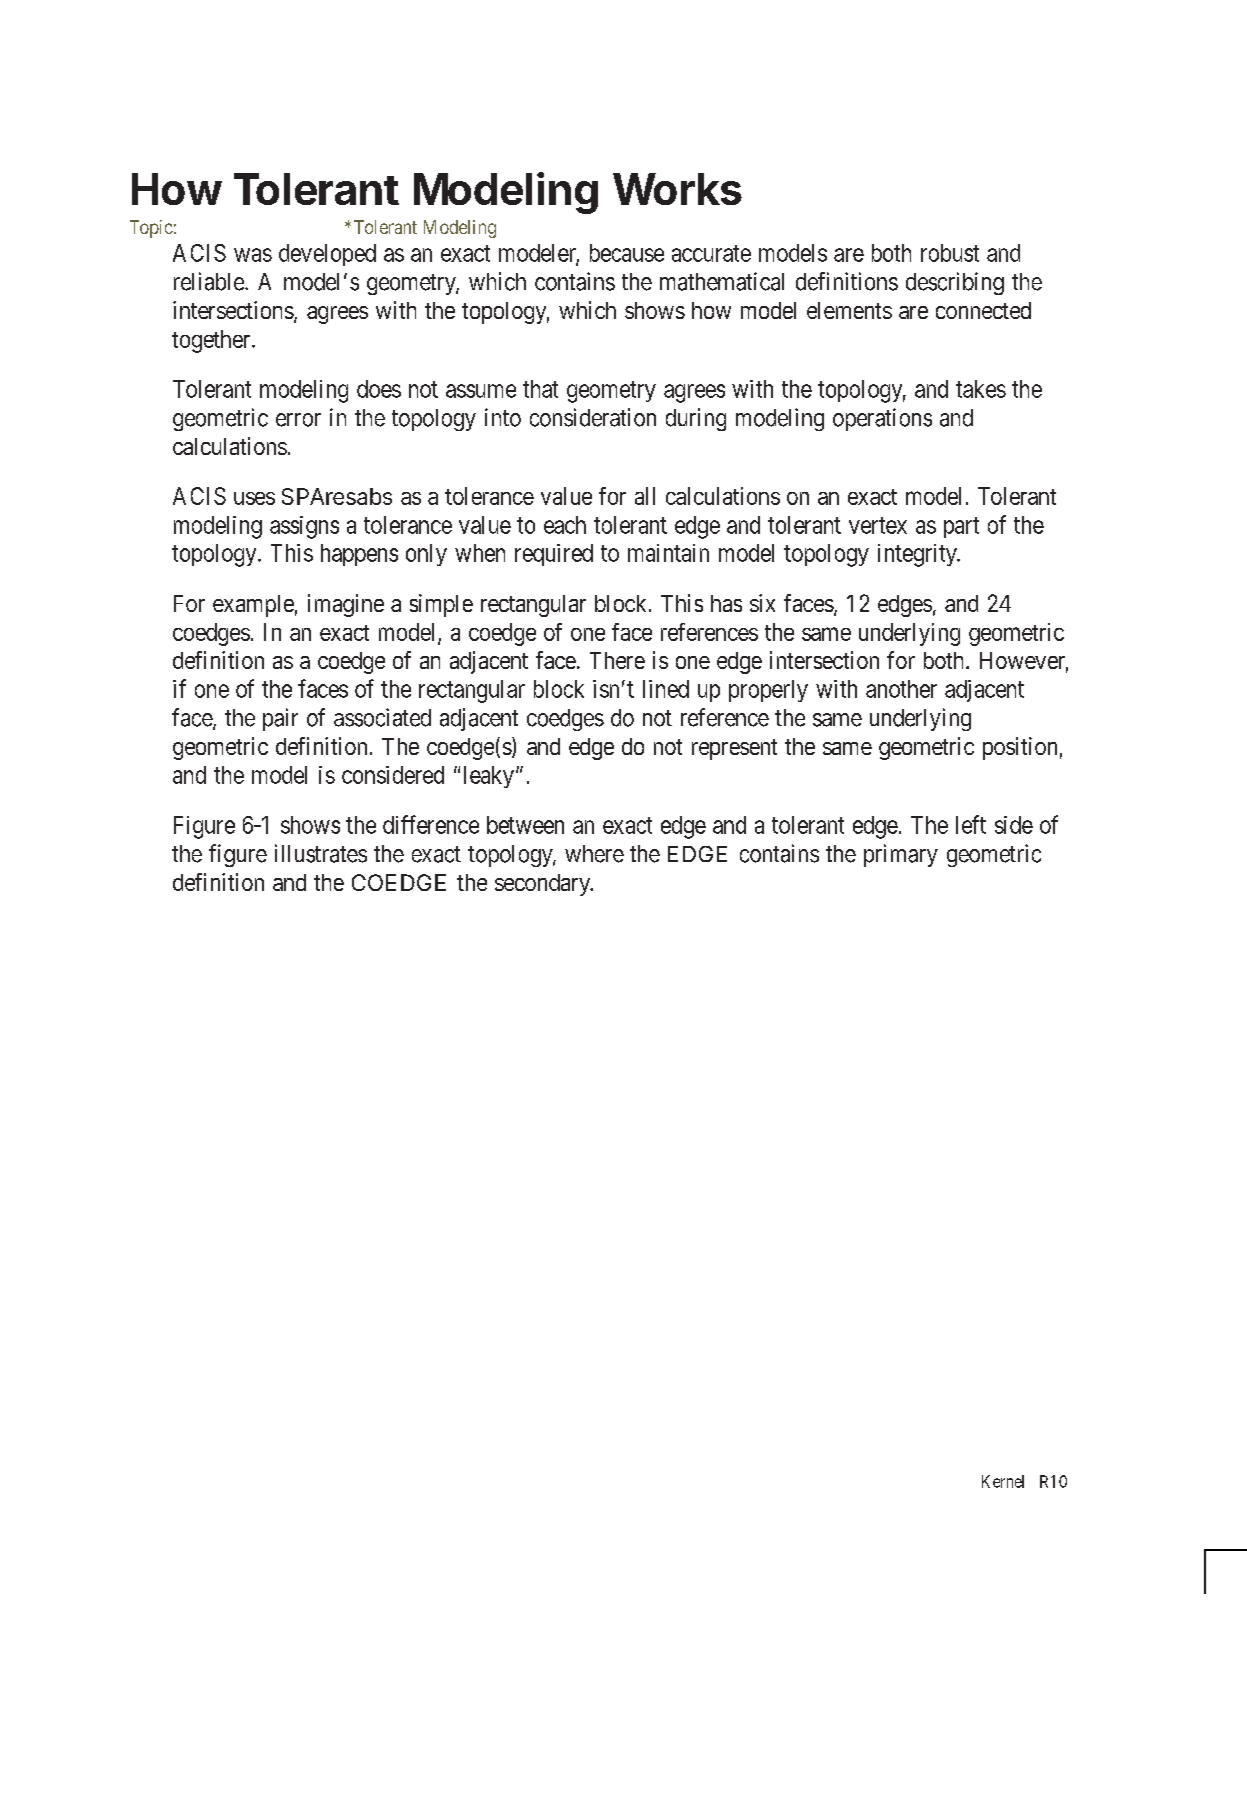  What do you see at coordinates (901, 855) in the screenshot?
I see `primary` at bounding box center [901, 855].
